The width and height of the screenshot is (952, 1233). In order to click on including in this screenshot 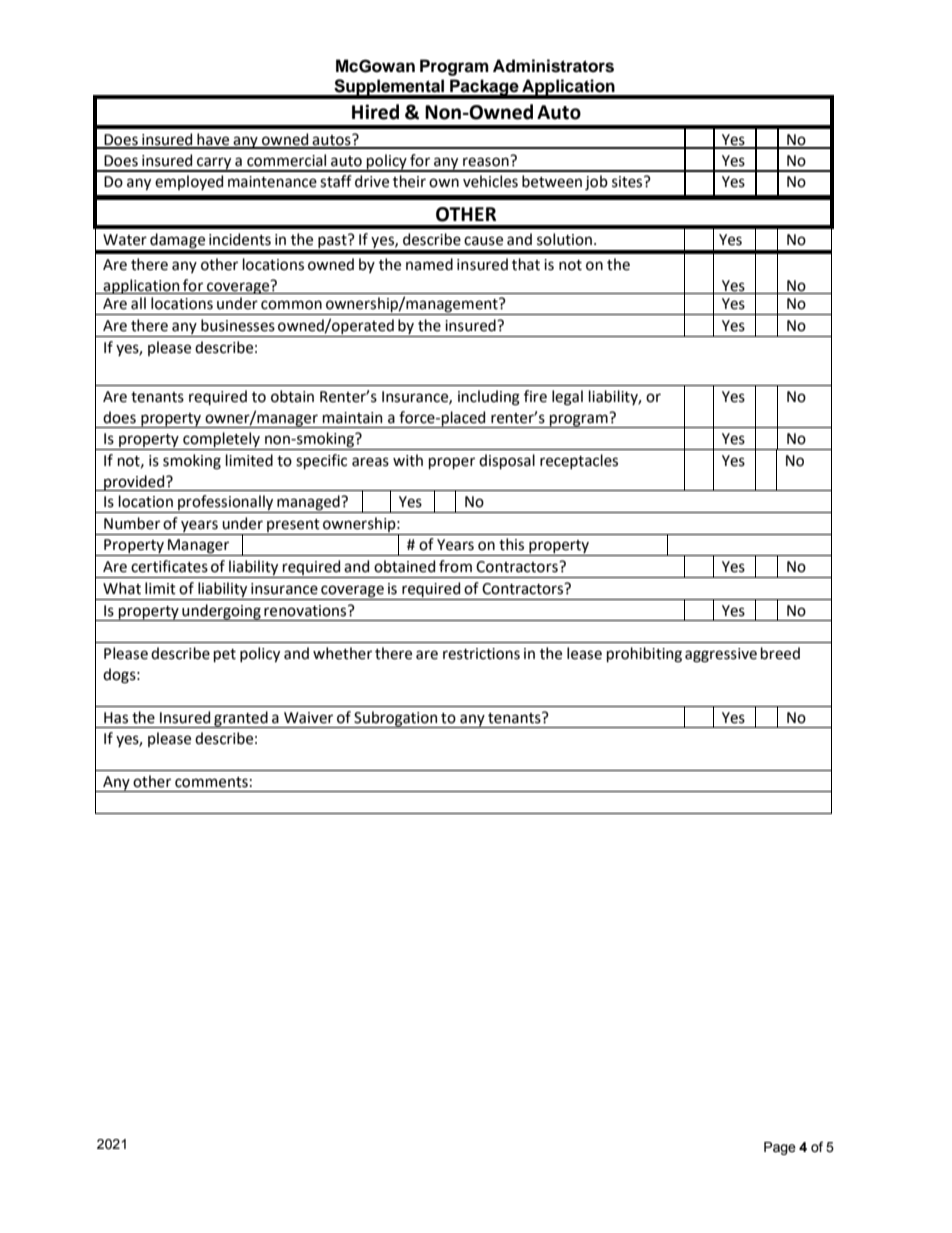, I will do `click(489, 398)`.
